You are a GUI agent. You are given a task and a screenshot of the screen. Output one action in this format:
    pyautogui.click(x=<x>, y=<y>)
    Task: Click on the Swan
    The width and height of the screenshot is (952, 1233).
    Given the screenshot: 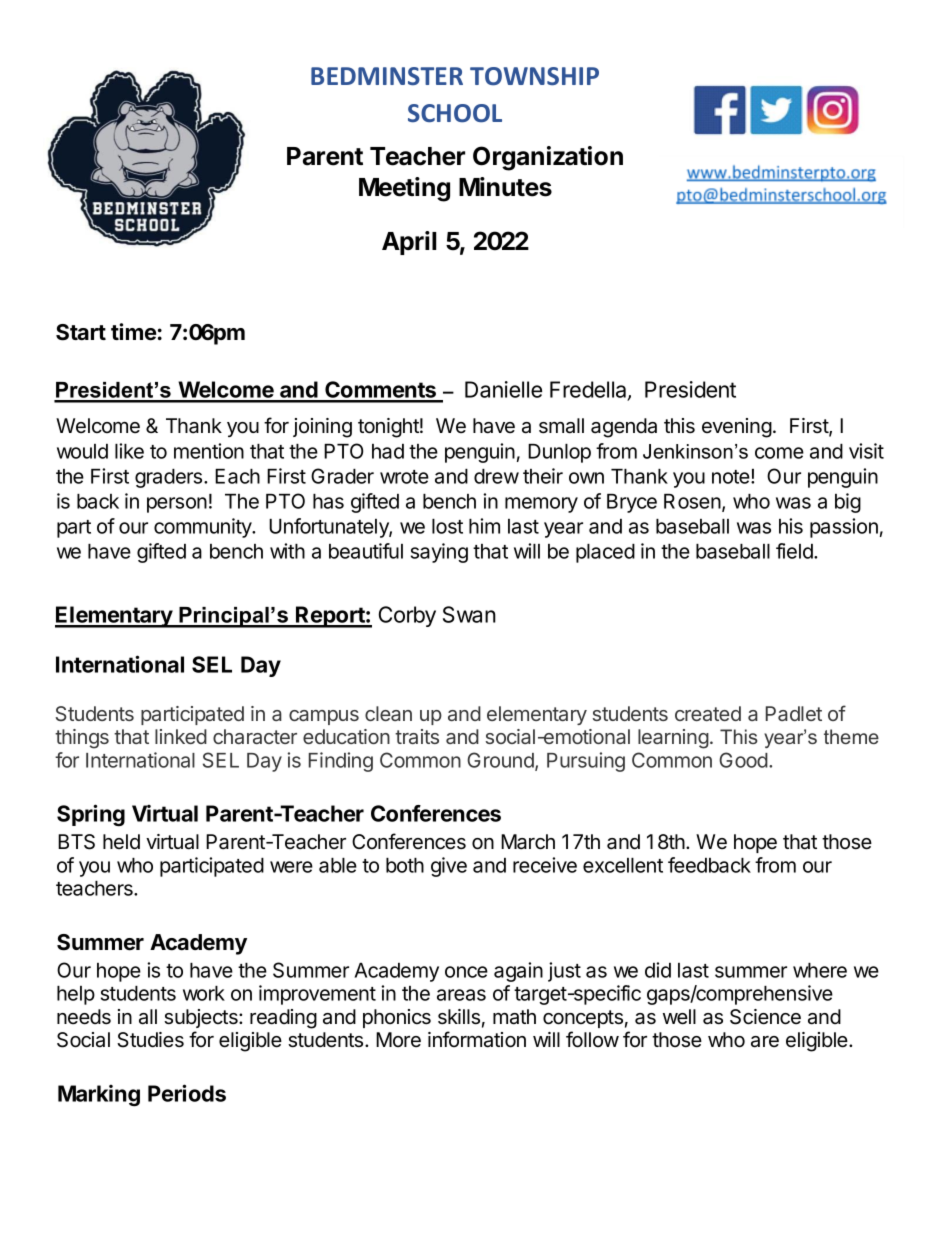 What is the action you would take?
    pyautogui.click(x=469, y=614)
